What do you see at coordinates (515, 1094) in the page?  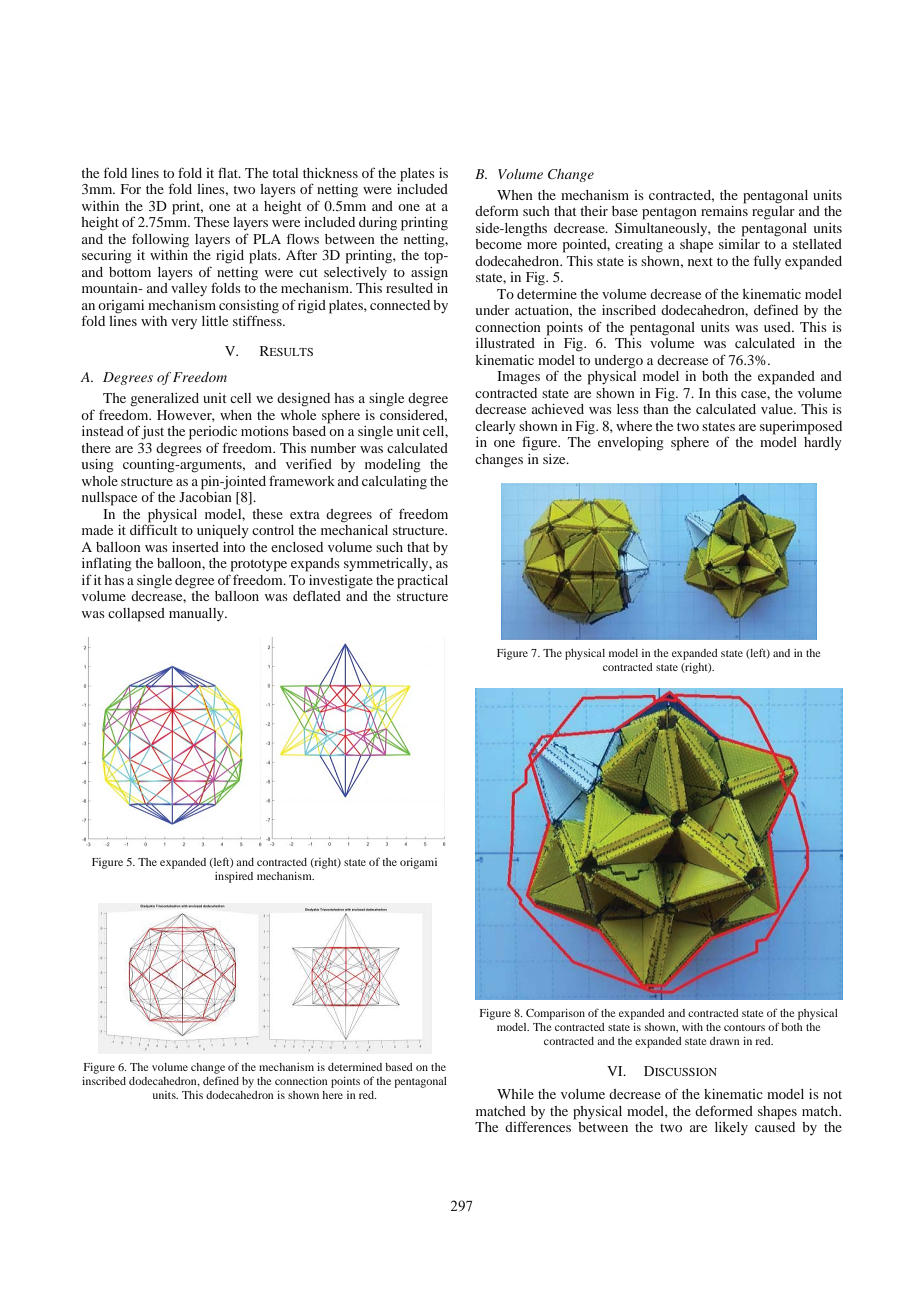 I see `While` at bounding box center [515, 1094].
